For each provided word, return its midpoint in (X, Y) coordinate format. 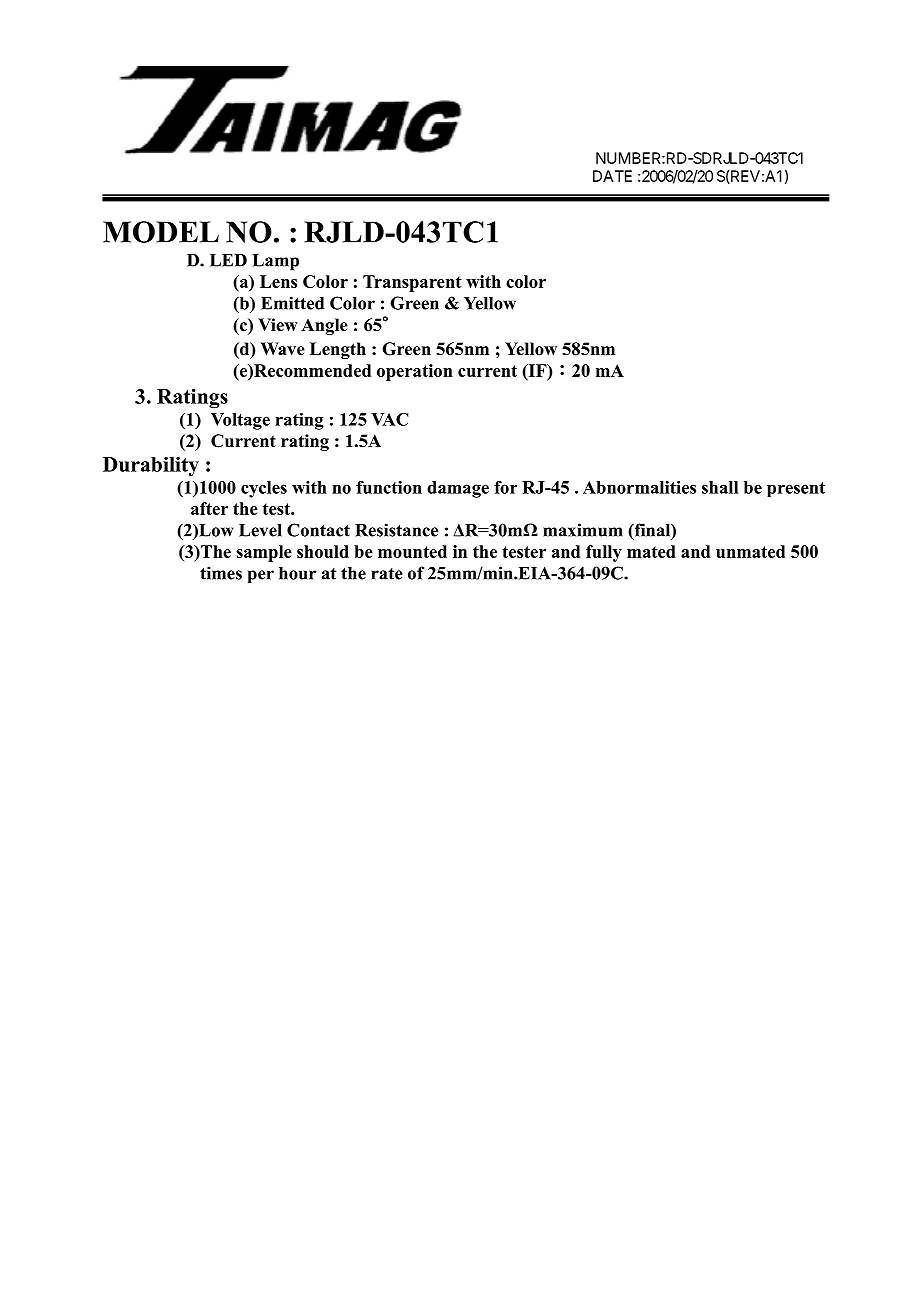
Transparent (412, 283)
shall (720, 487)
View (278, 325)
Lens (278, 281)
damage (458, 489)
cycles (264, 489)
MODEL (161, 232)
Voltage (240, 421)
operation (415, 372)
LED (228, 260)
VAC (389, 419)
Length (338, 350)
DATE (612, 176)
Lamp (276, 262)
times (221, 573)
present (796, 489)
